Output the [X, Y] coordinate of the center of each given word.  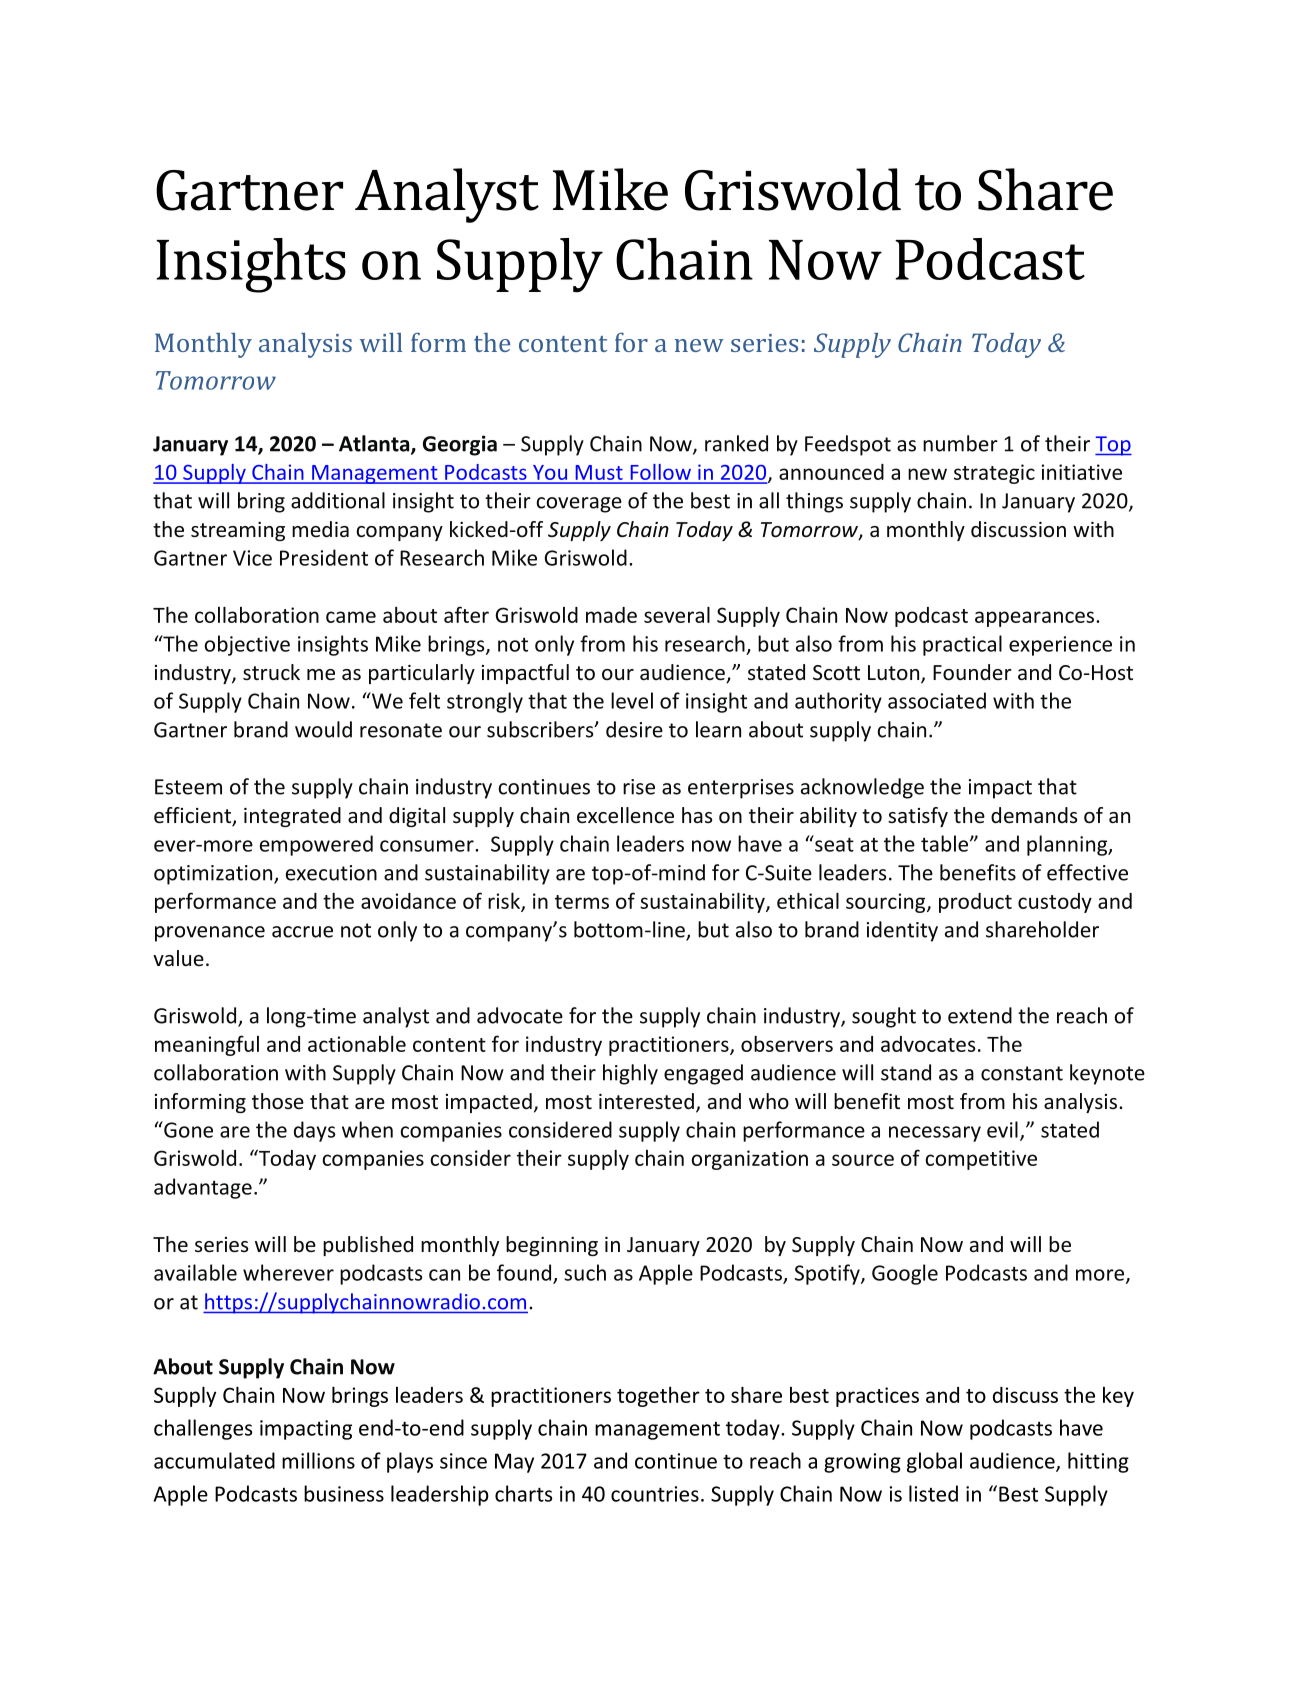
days [314, 1131]
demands [1034, 815]
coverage [579, 505]
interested [646, 1101]
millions [318, 1460]
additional [338, 500]
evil [1002, 1129]
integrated [292, 817]
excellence [625, 815]
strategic [994, 474]
